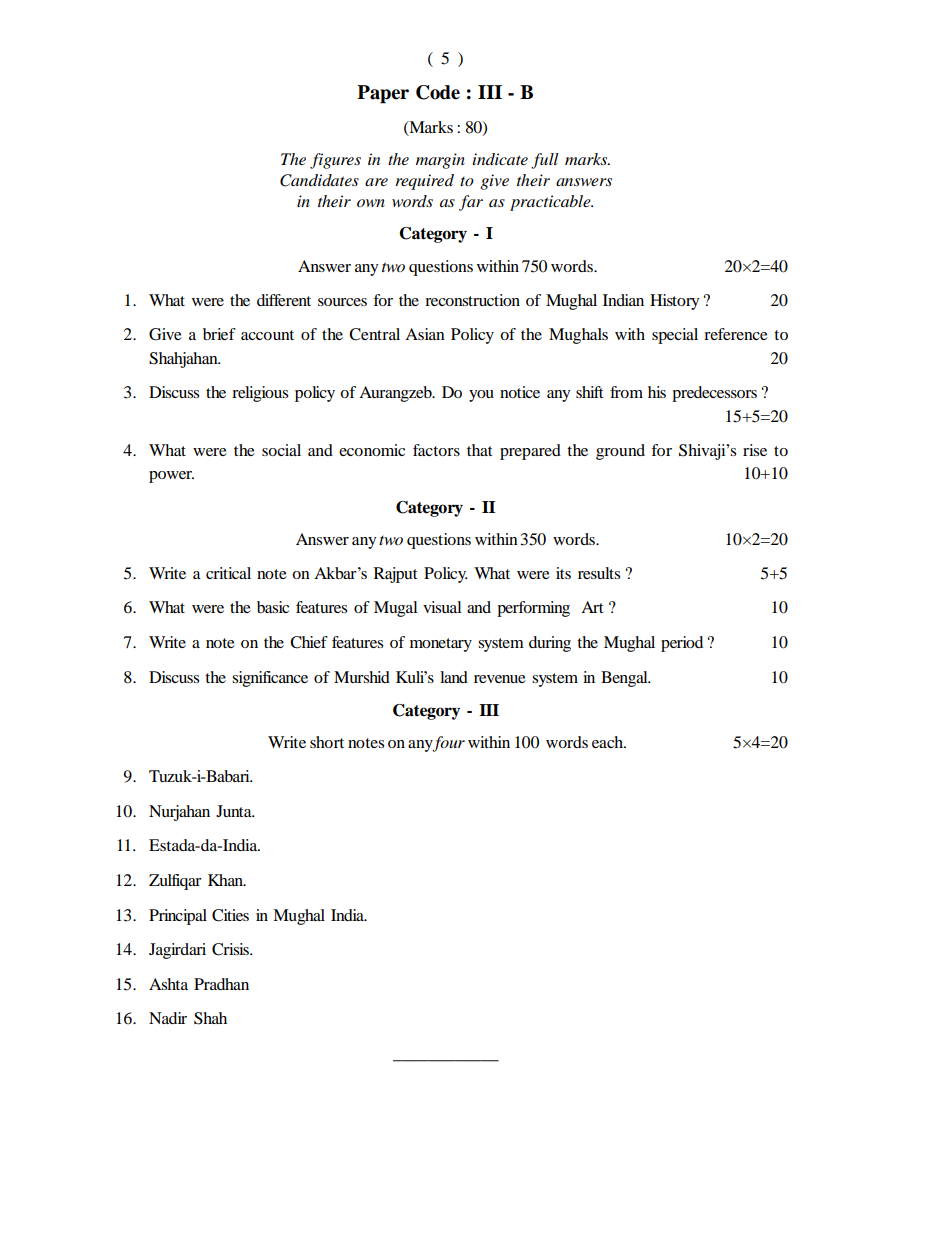 Image resolution: width=952 pixels, height=1233 pixels. What do you see at coordinates (599, 573) in the screenshot?
I see `results` at bounding box center [599, 573].
